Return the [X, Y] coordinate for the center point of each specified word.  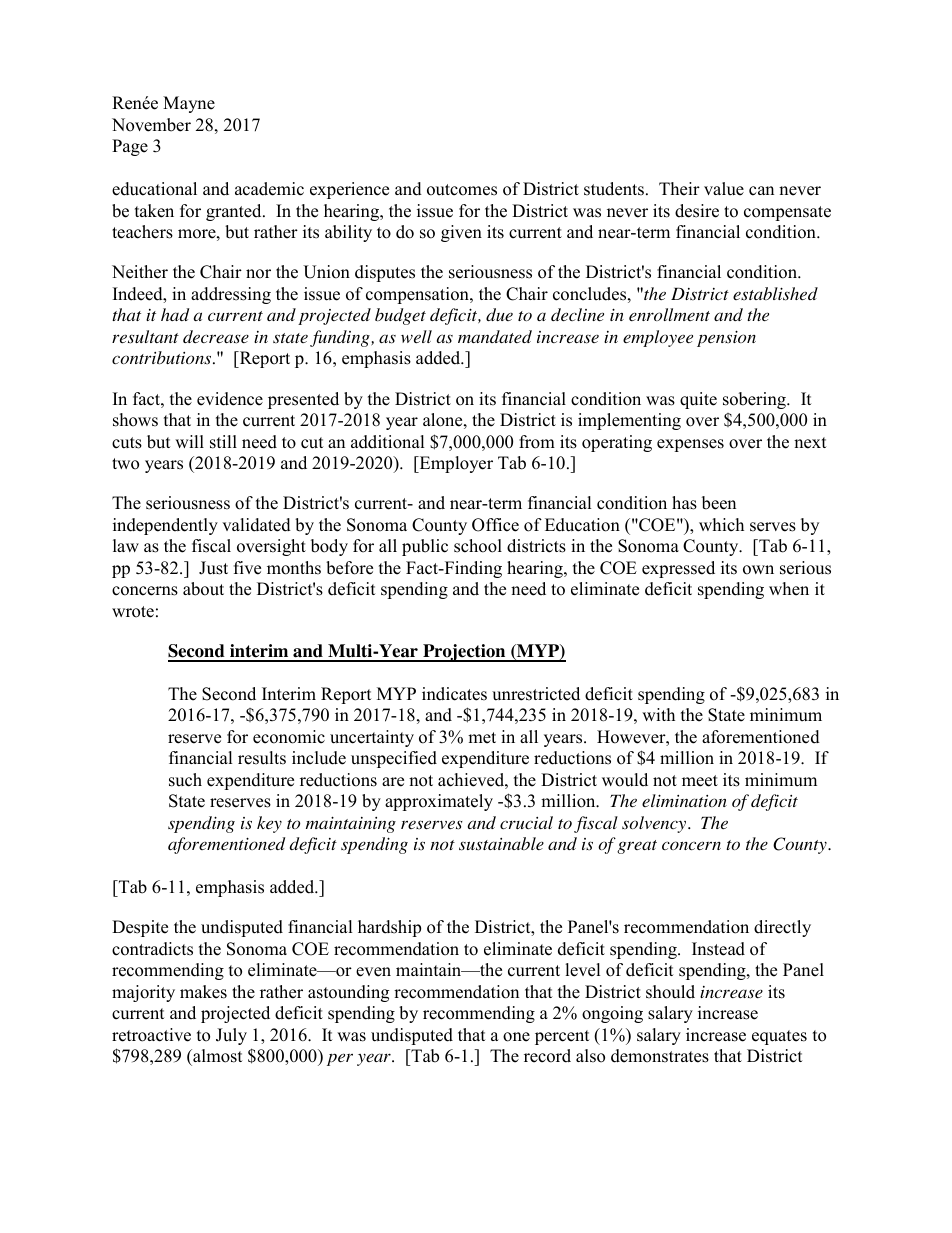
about [203, 589]
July [231, 1036]
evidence [230, 399]
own [758, 570]
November [151, 125]
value [724, 189]
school [478, 546]
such [185, 780]
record [547, 1056]
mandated [495, 336]
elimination [684, 800]
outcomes [462, 190]
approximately [439, 802]
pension [726, 338]
